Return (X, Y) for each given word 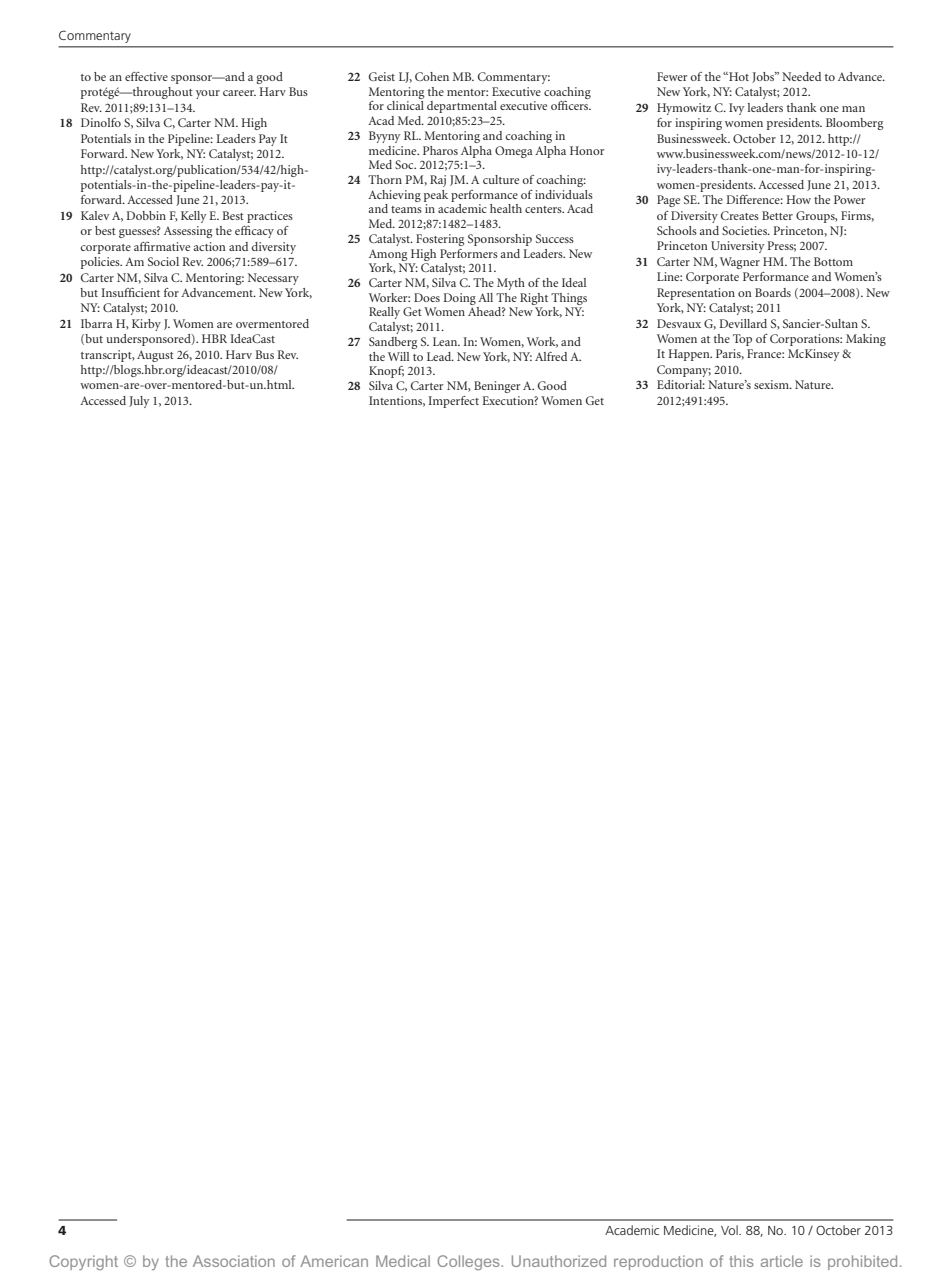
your (208, 94)
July (139, 402)
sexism (772, 384)
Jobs (764, 77)
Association (234, 1261)
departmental (462, 107)
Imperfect (453, 402)
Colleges (469, 1262)
